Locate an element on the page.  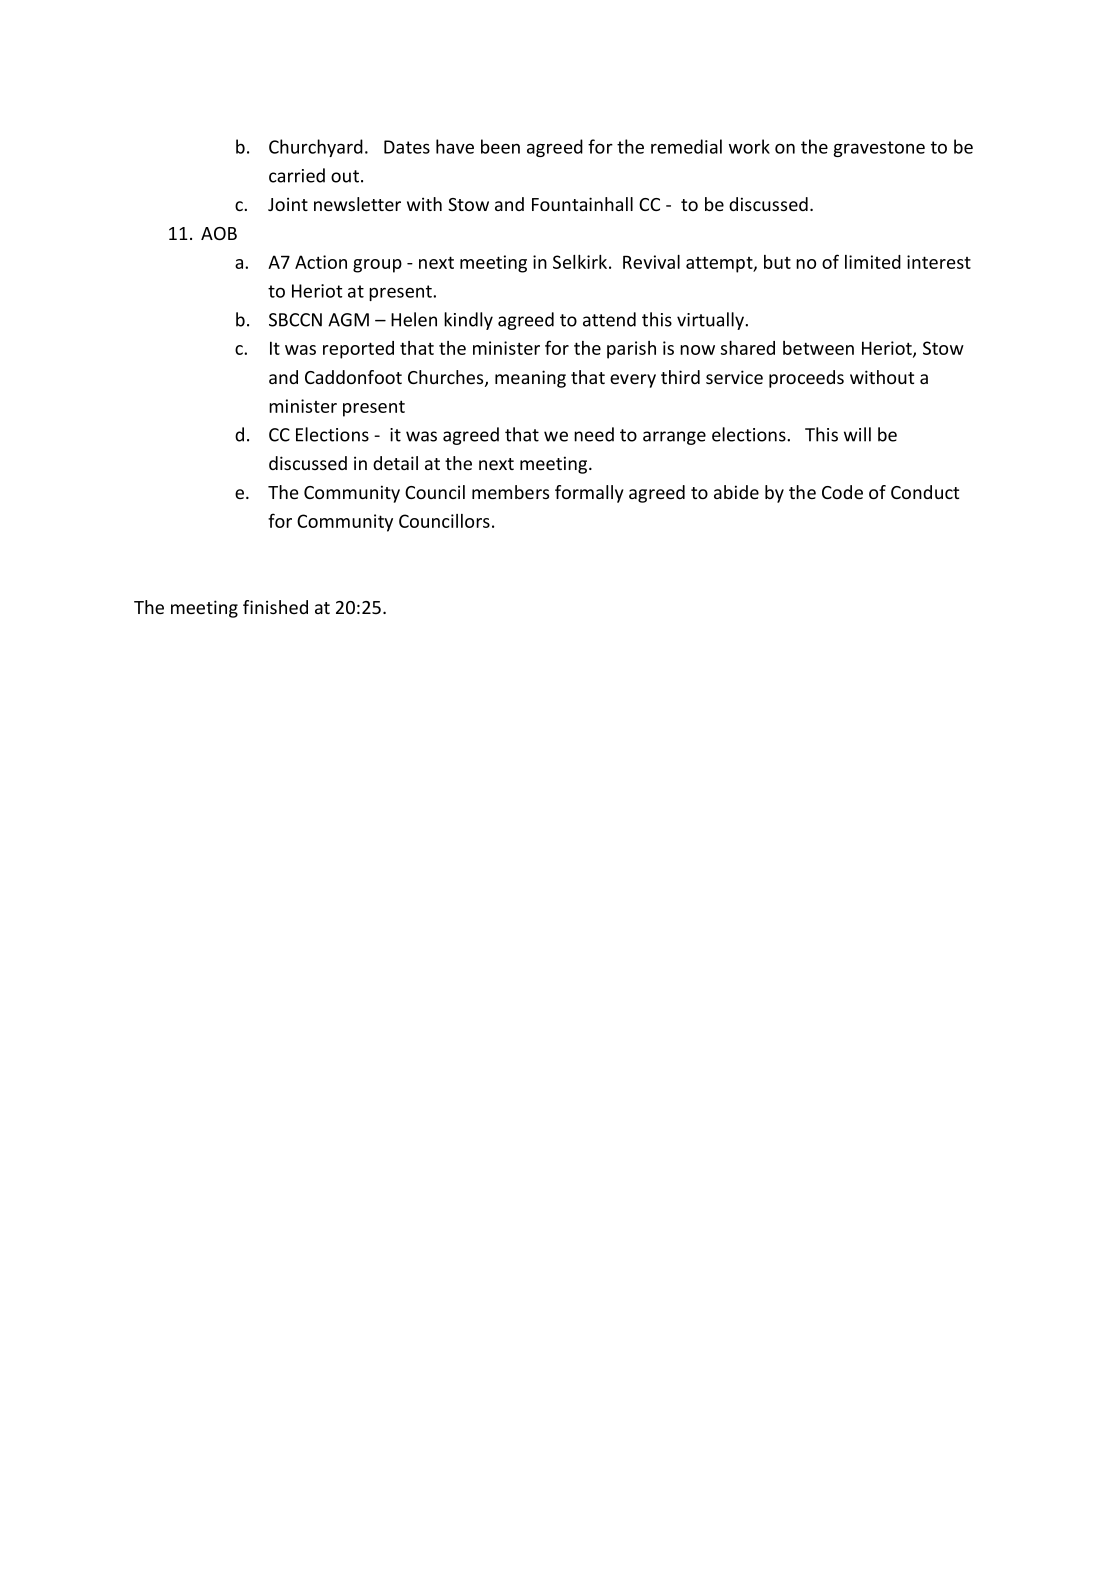
gravestone is located at coordinates (879, 149).
